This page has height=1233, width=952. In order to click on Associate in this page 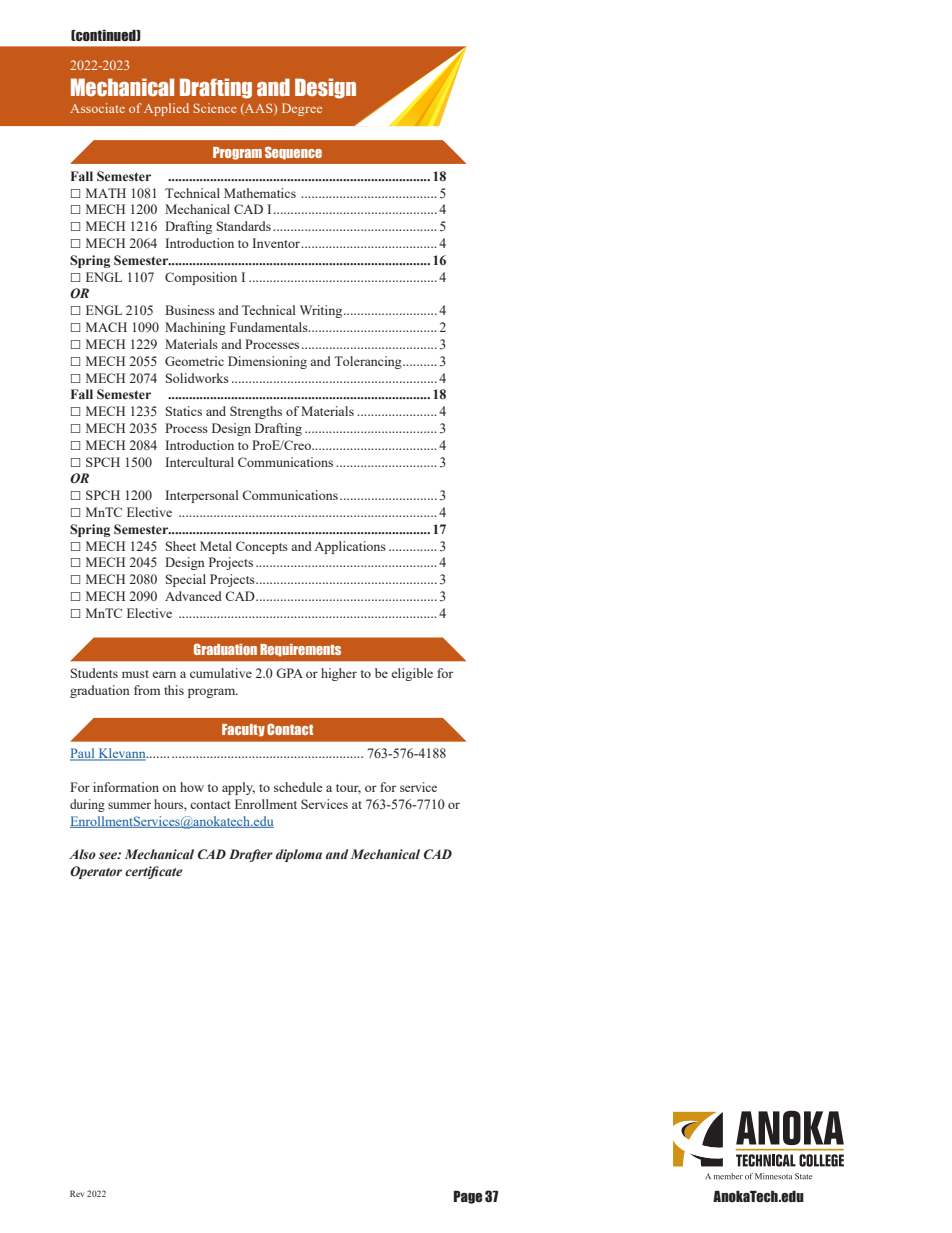, I will do `click(97, 108)`.
